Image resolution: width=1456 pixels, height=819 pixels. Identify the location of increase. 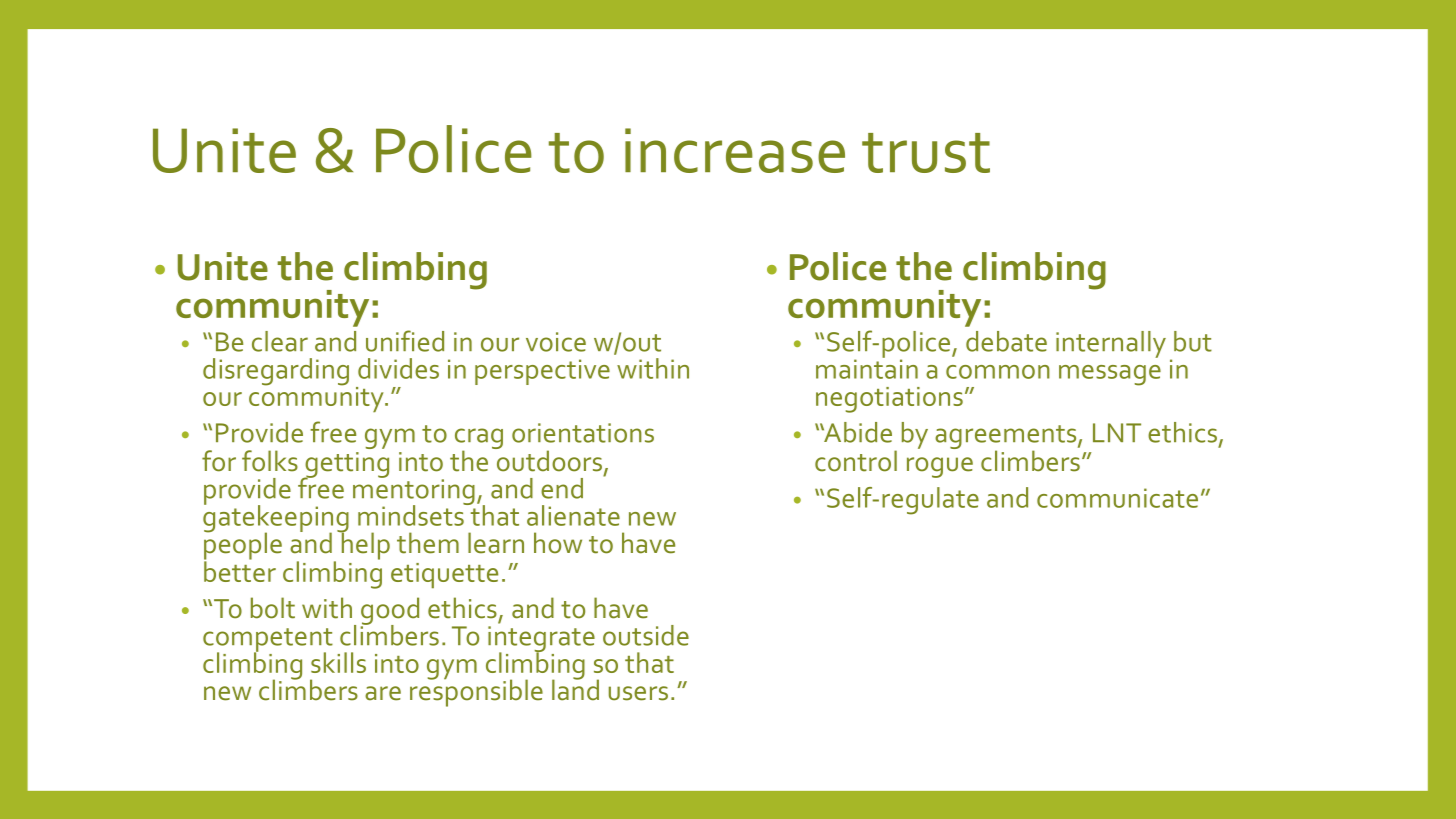
(735, 150).
